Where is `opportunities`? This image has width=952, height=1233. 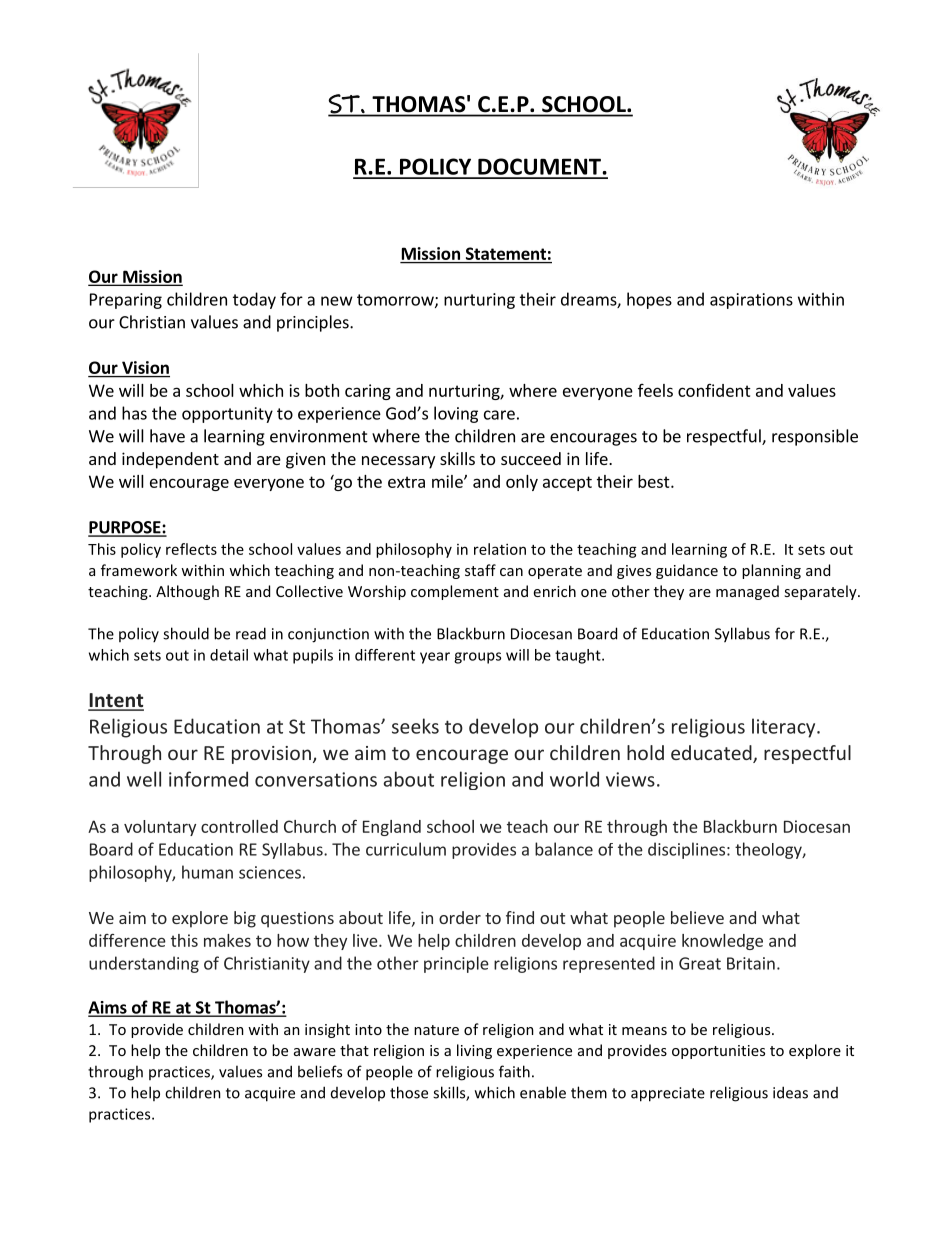 opportunities is located at coordinates (718, 1052).
